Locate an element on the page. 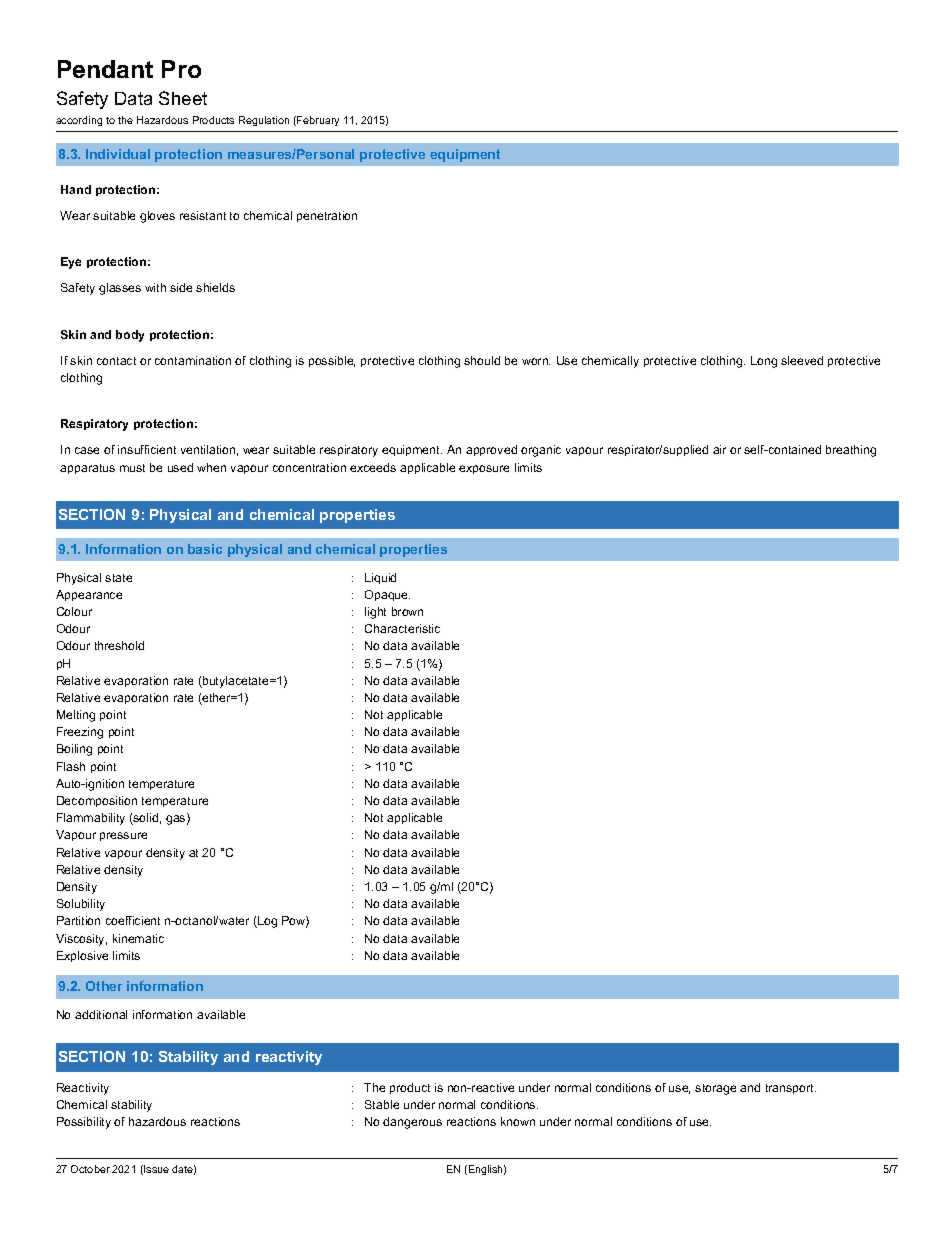  coefficient is located at coordinates (133, 920).
